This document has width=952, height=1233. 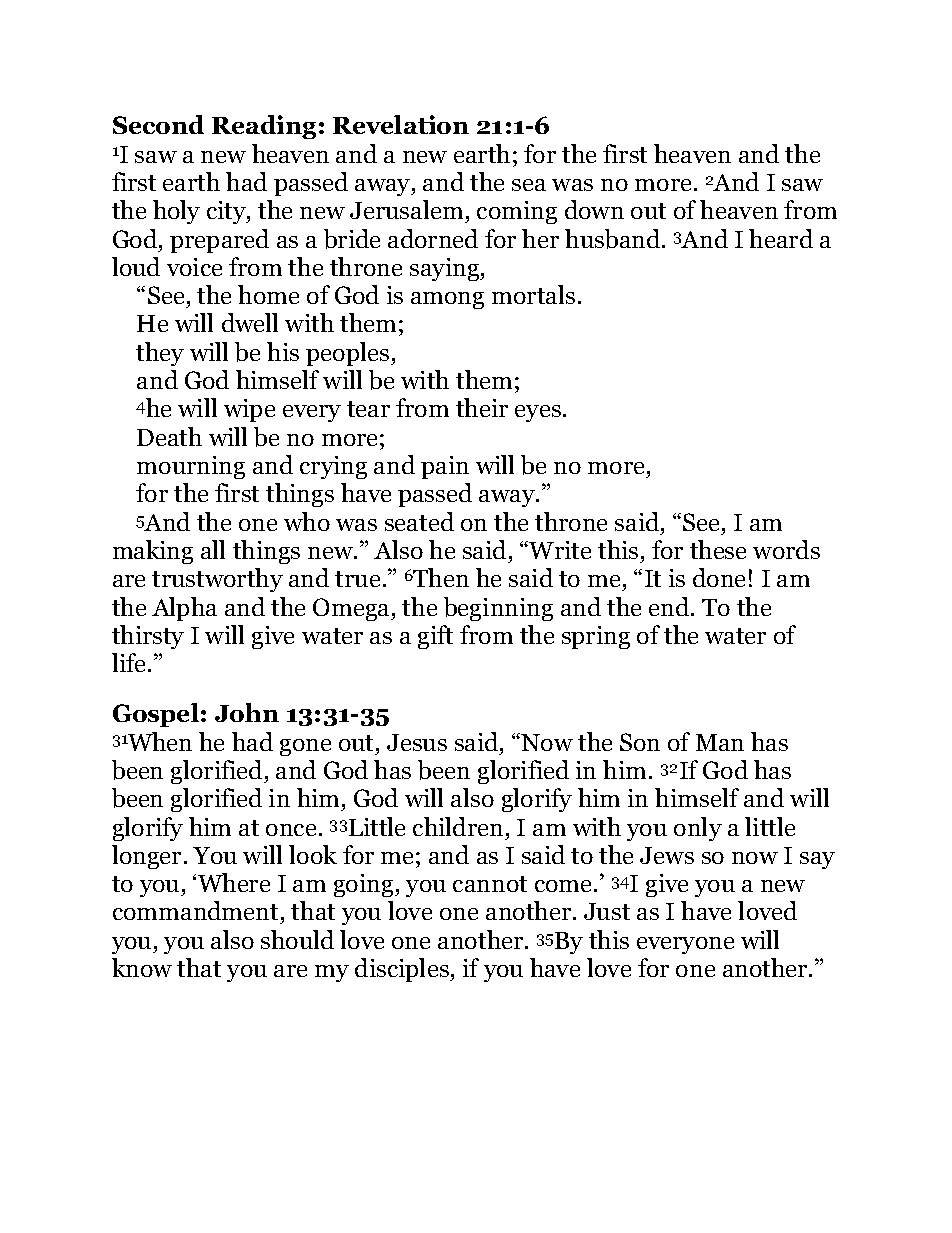 What do you see at coordinates (158, 124) in the document?
I see `Second` at bounding box center [158, 124].
